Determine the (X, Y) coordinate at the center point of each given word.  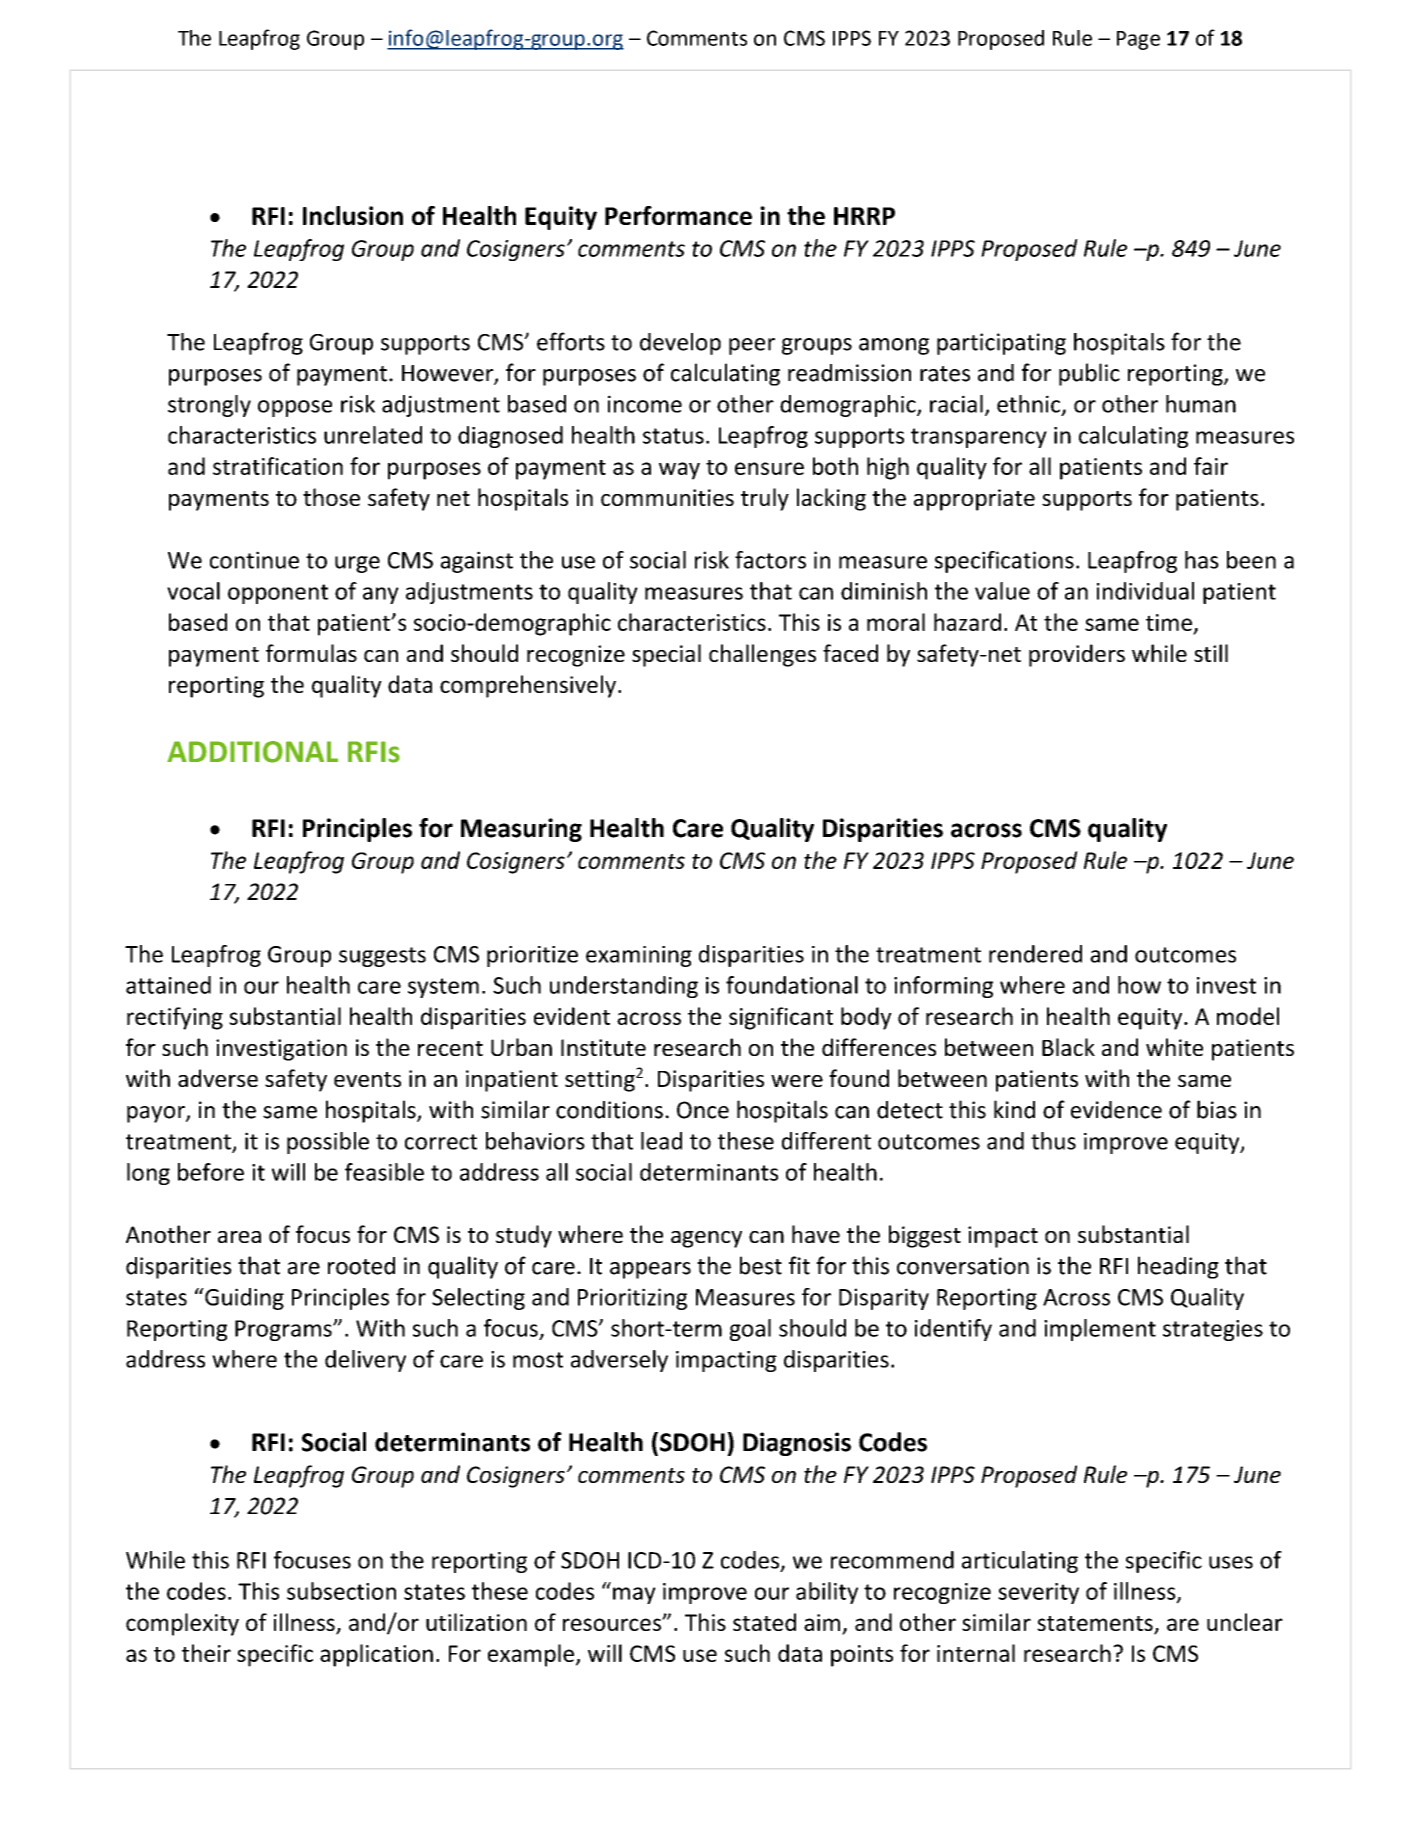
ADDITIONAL (252, 752)
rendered (1035, 954)
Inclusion (353, 215)
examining (639, 956)
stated (764, 1622)
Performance (678, 215)
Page (1138, 40)
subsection (341, 1591)
